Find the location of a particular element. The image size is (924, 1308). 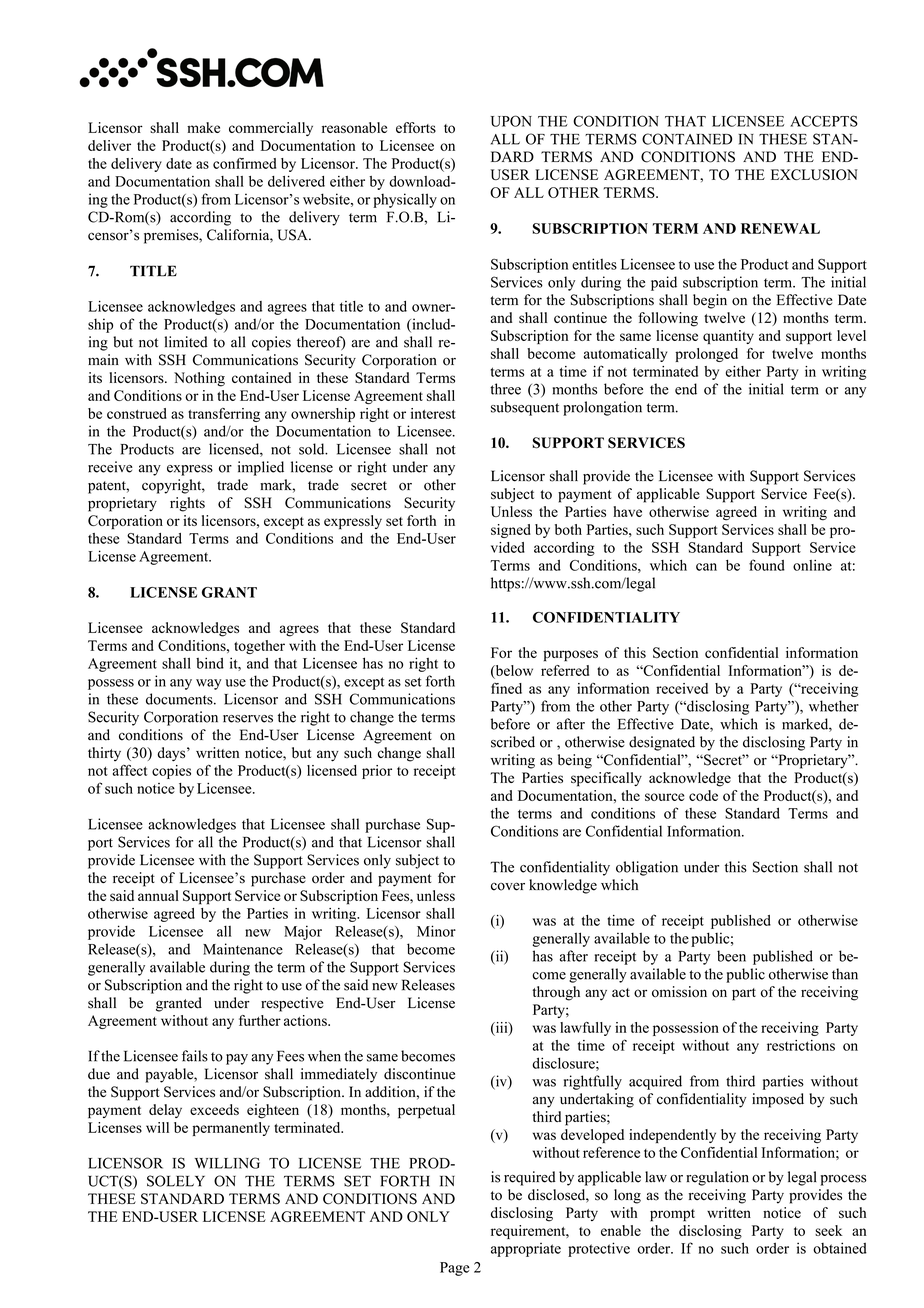

permanently is located at coordinates (231, 1129).
